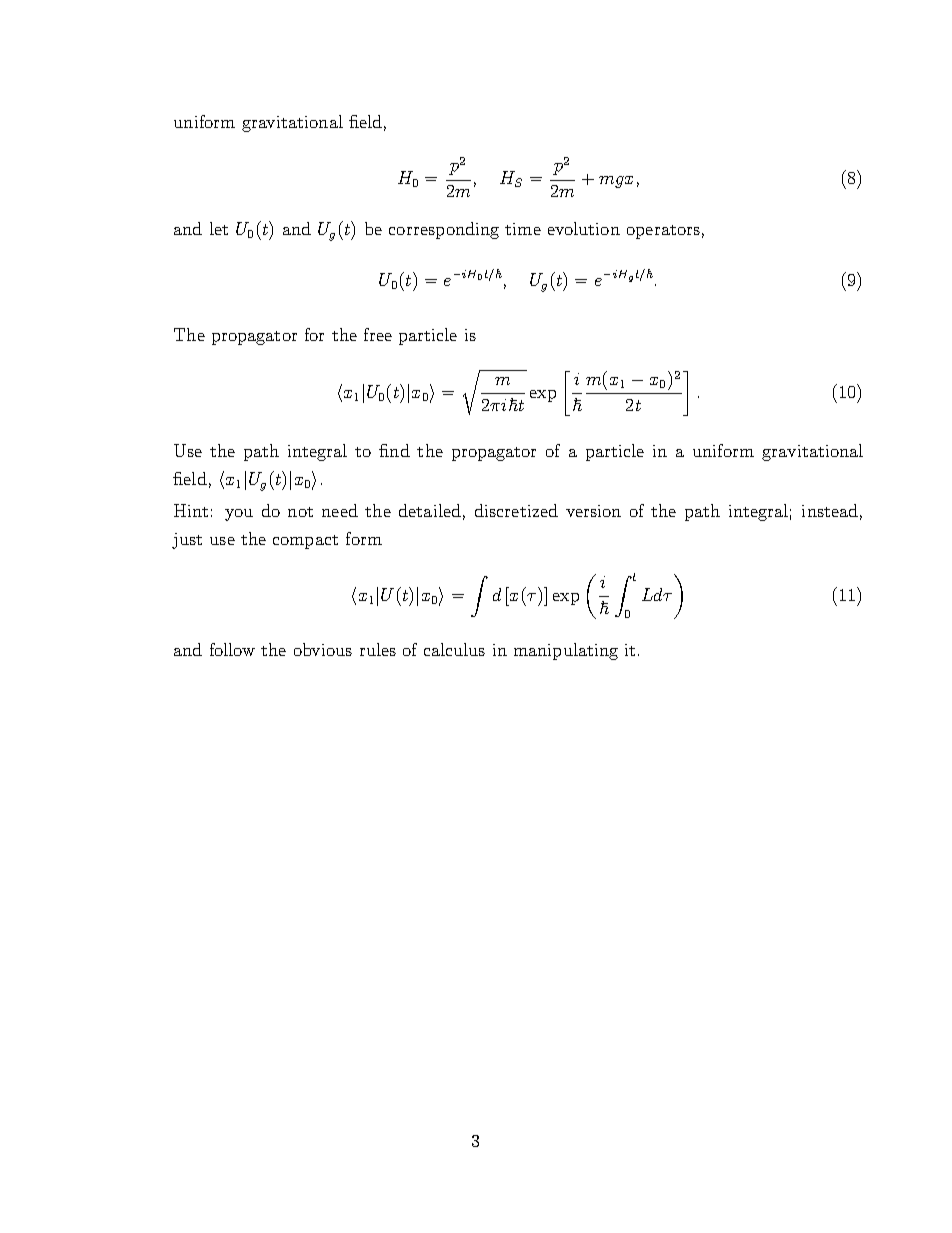 The image size is (952, 1233). What do you see at coordinates (663, 232) in the image?
I see `operators` at bounding box center [663, 232].
